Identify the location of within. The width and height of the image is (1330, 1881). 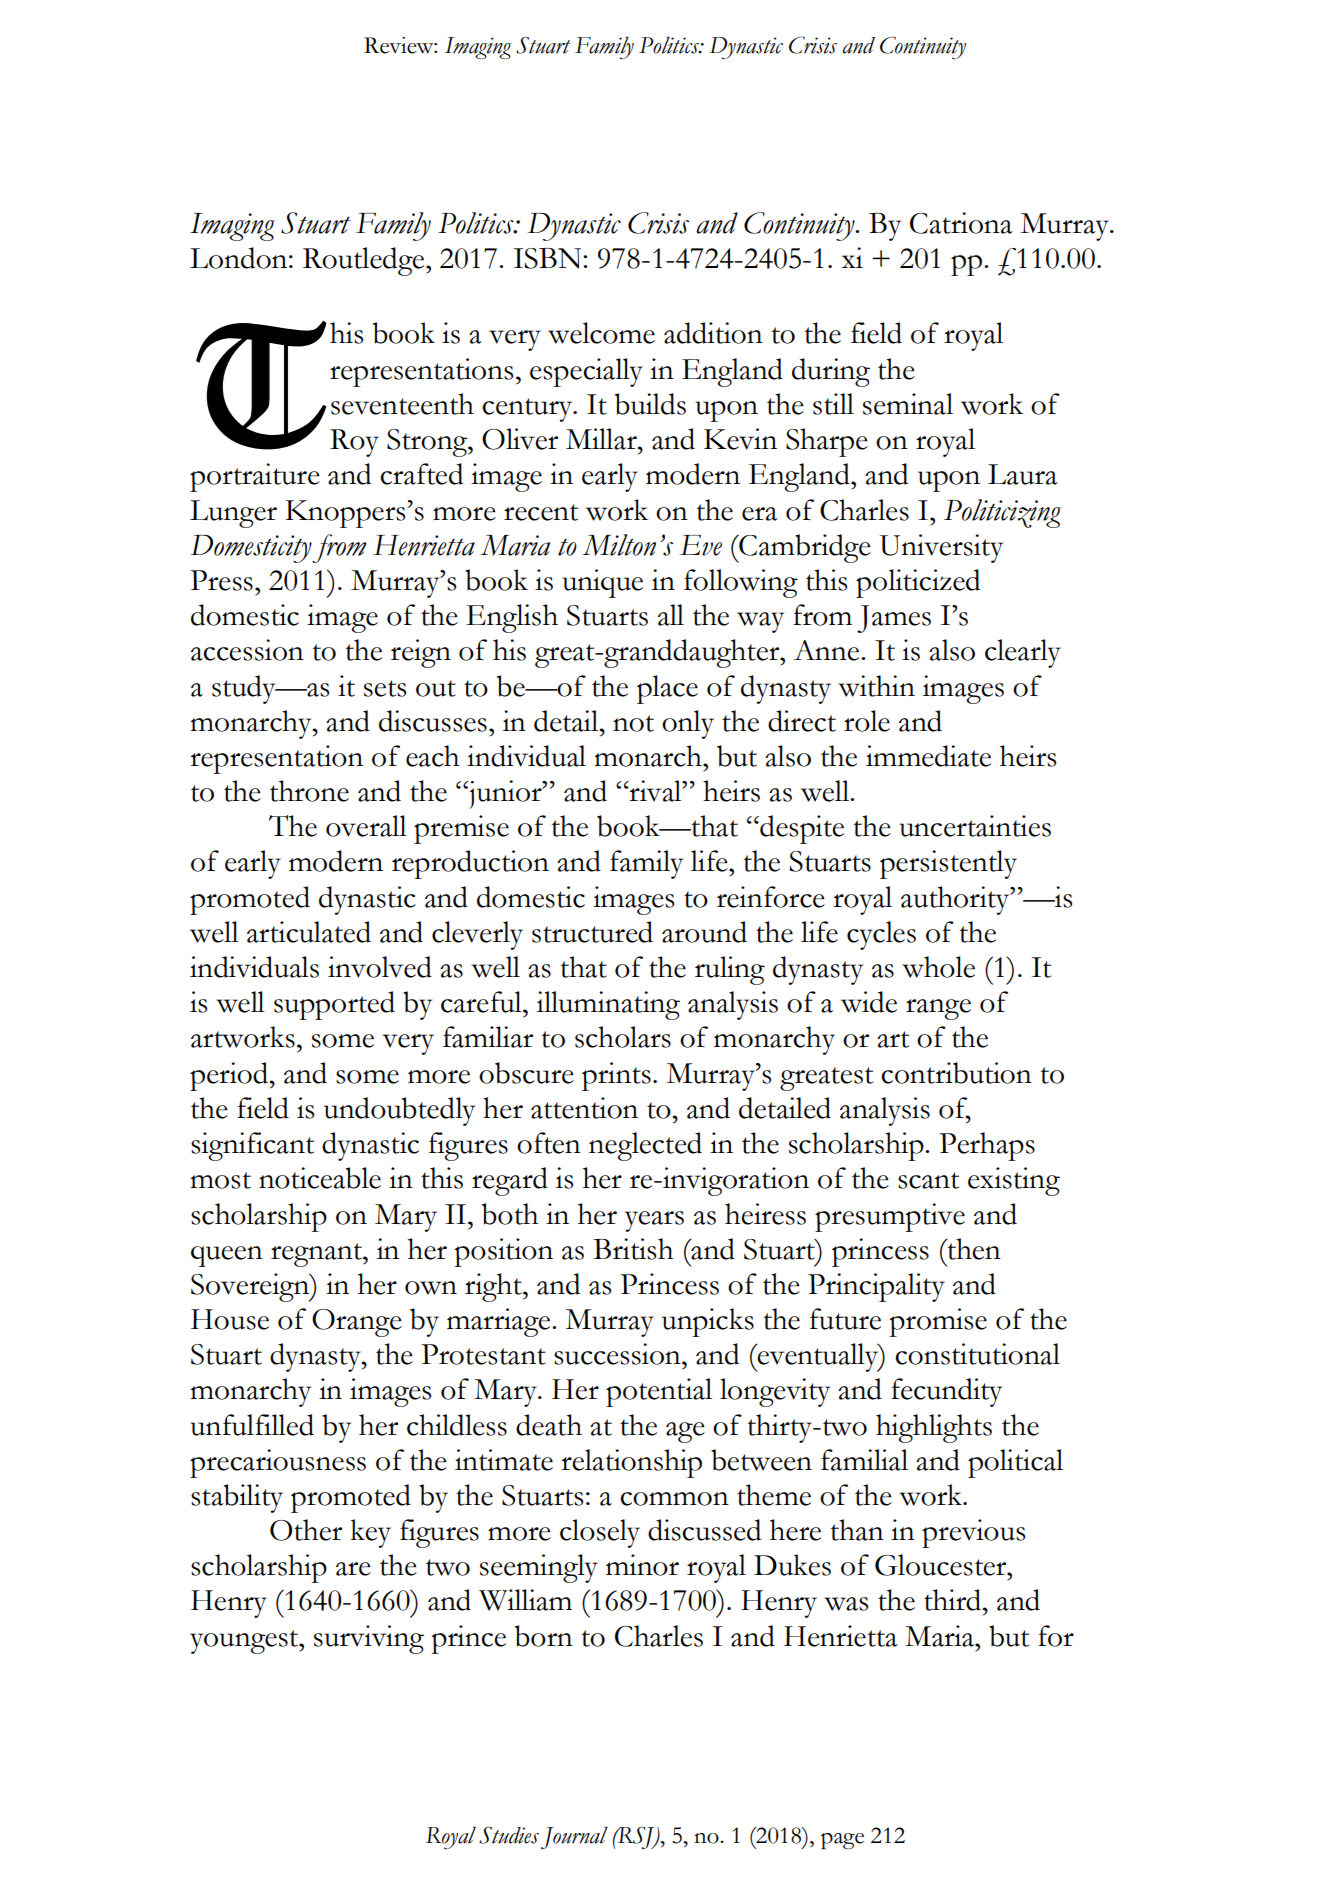
(876, 686).
